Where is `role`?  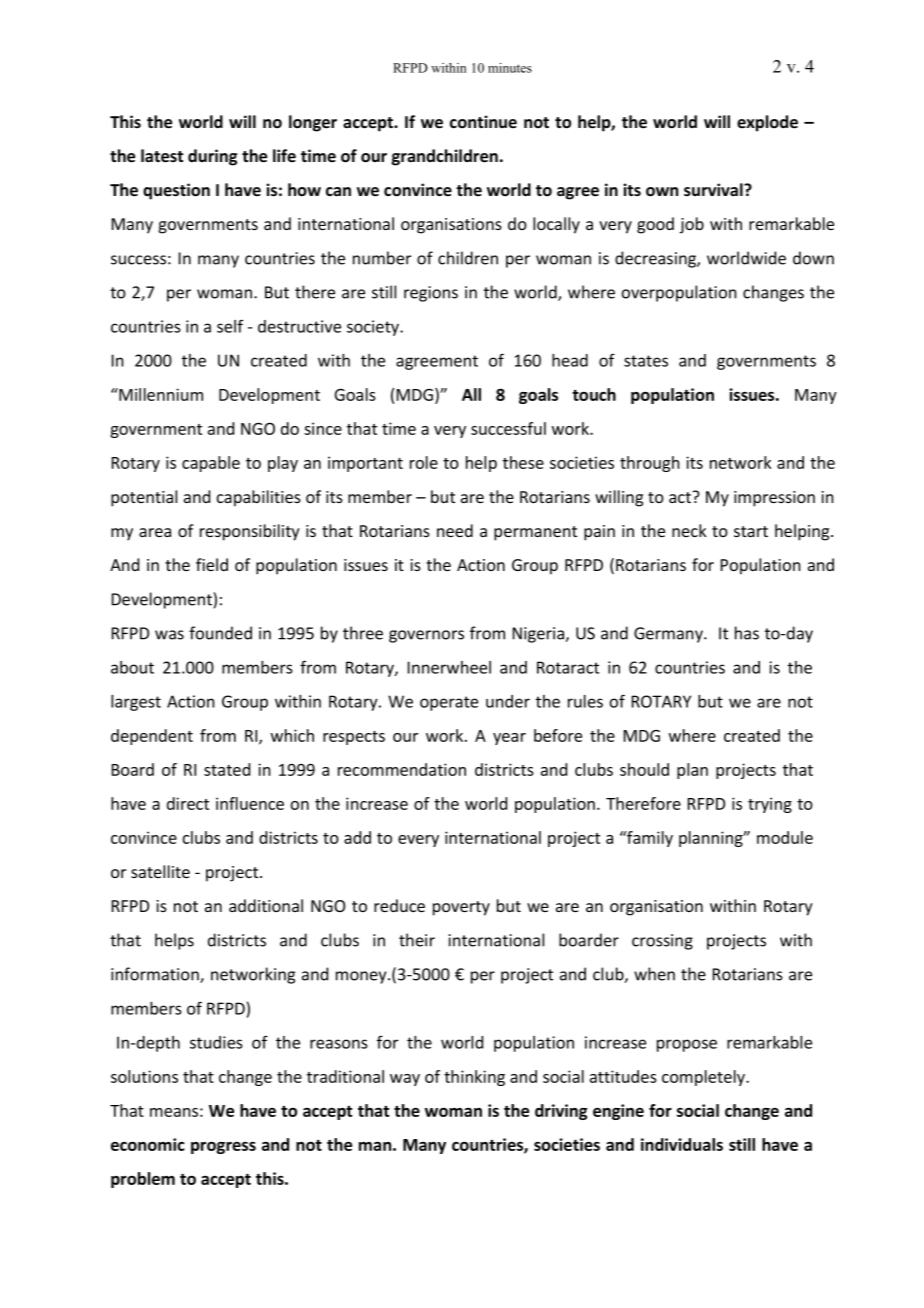 role is located at coordinates (424, 462).
